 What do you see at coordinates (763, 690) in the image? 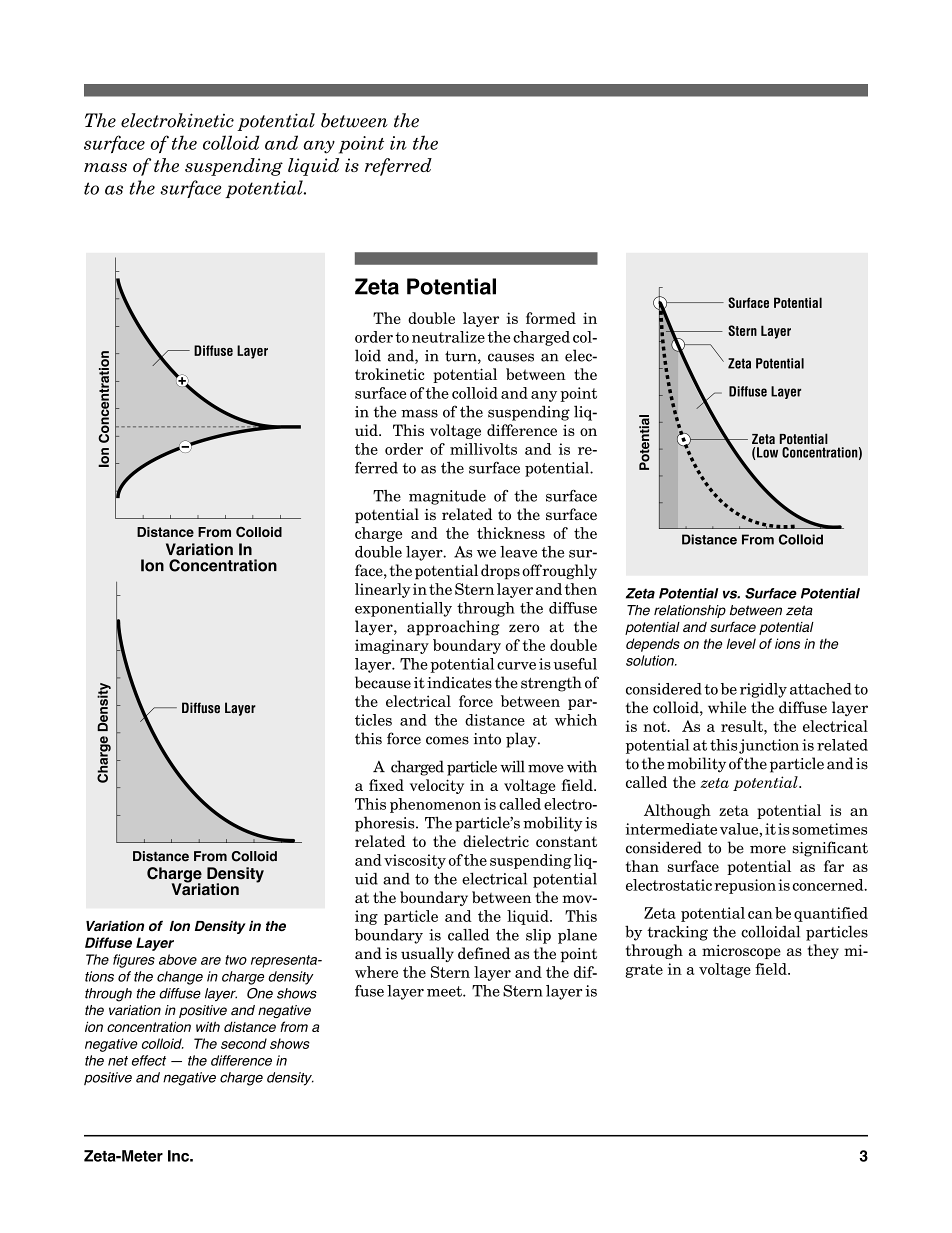
I see `rigidly` at bounding box center [763, 690].
